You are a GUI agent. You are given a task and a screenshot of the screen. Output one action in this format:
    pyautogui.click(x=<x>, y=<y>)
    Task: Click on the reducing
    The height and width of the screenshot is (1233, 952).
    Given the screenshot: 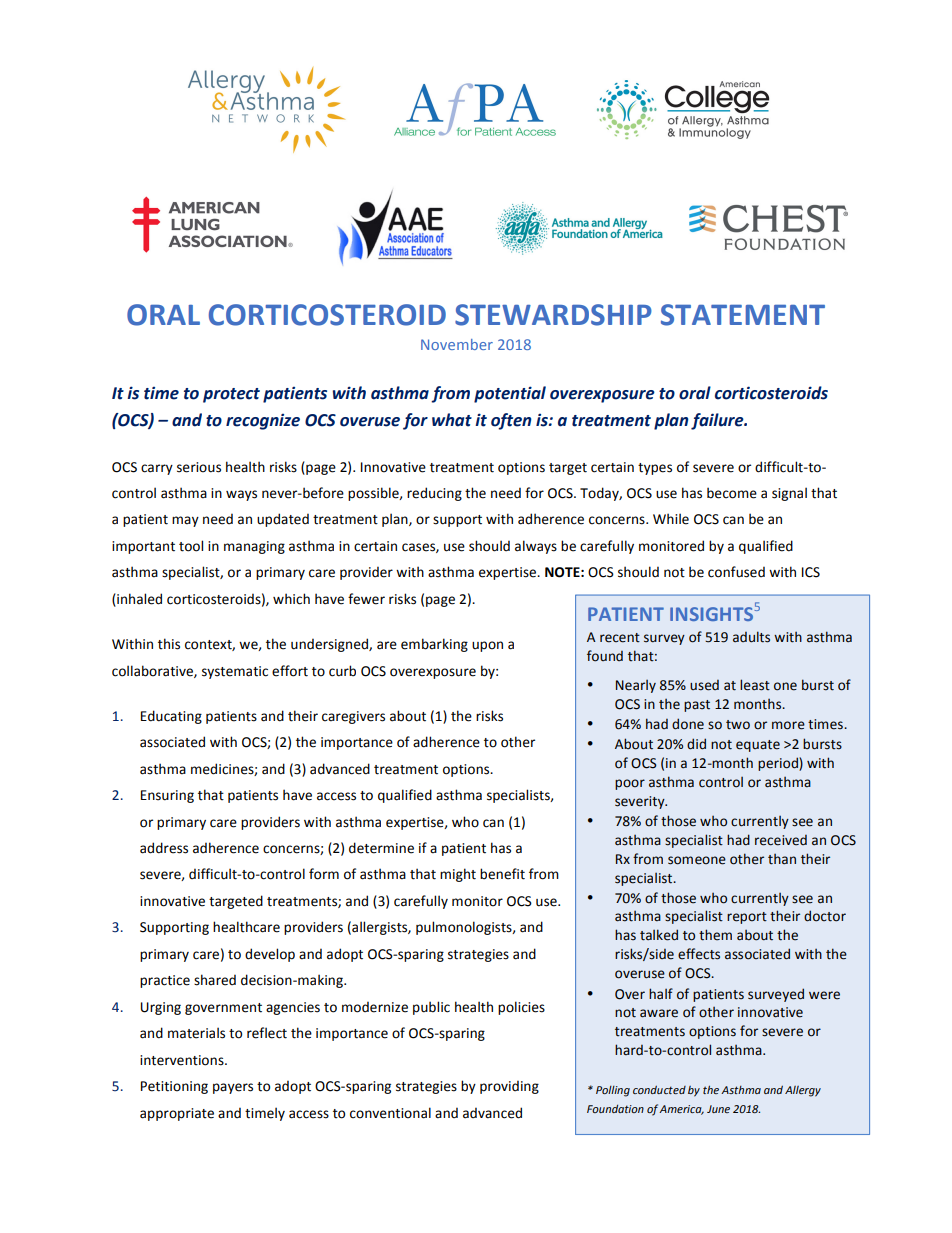 What is the action you would take?
    pyautogui.click(x=434, y=494)
